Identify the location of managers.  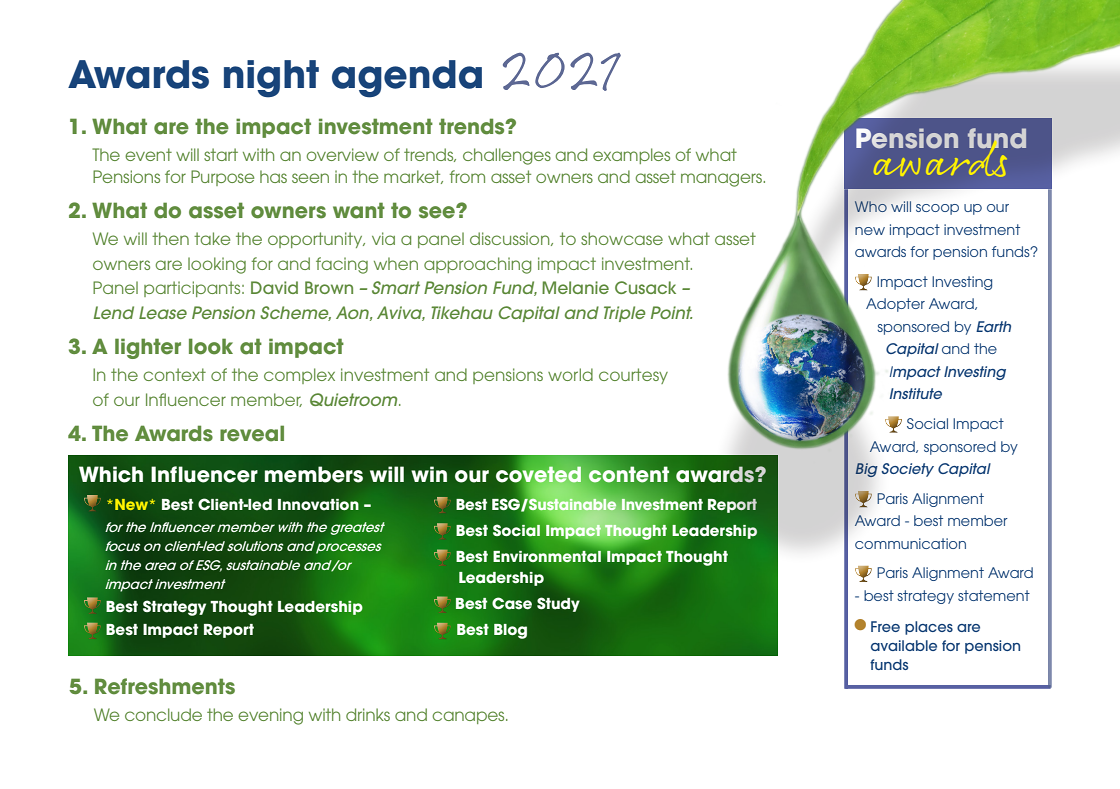
(722, 180).
